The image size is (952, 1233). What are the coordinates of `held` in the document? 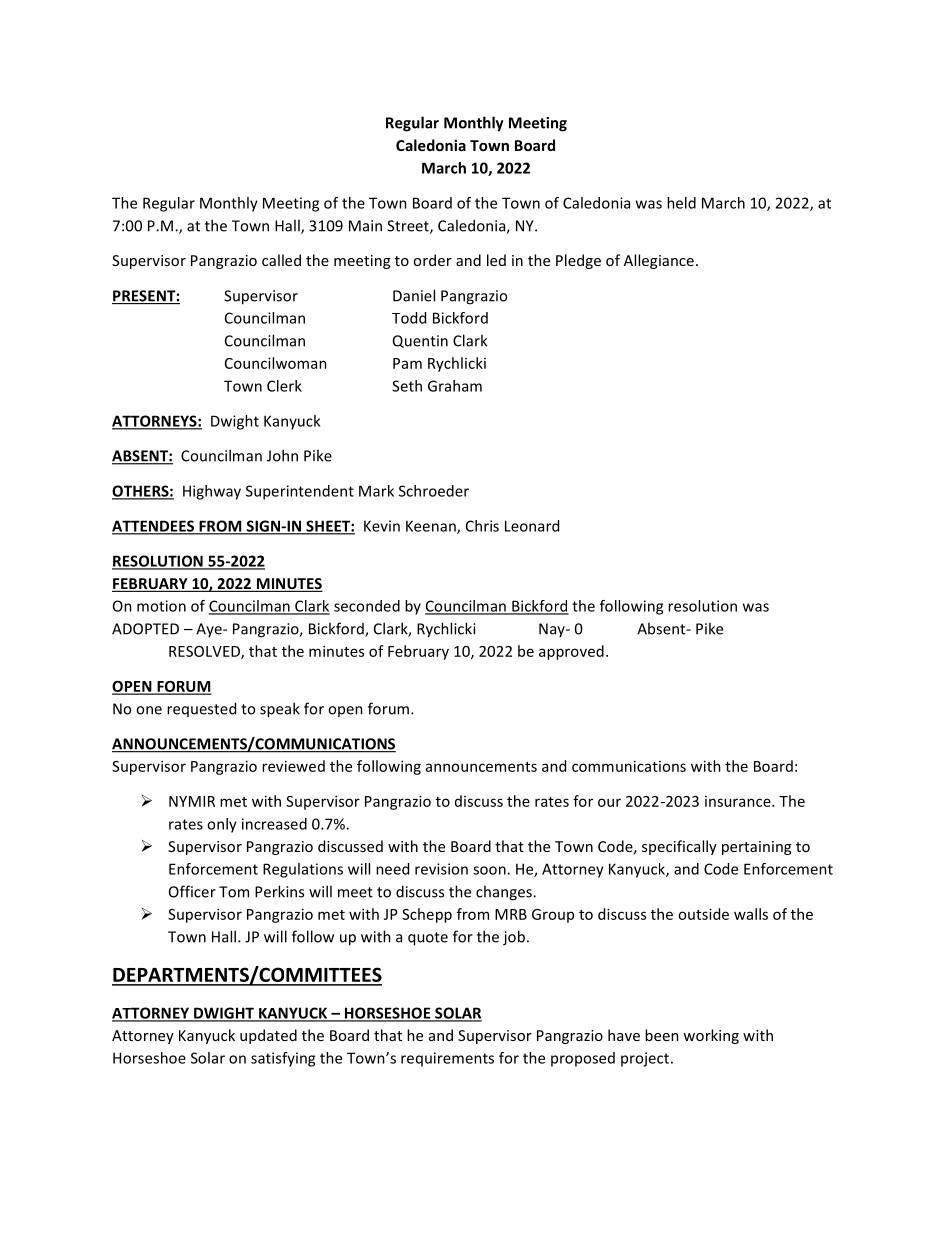 It's located at (681, 203).
